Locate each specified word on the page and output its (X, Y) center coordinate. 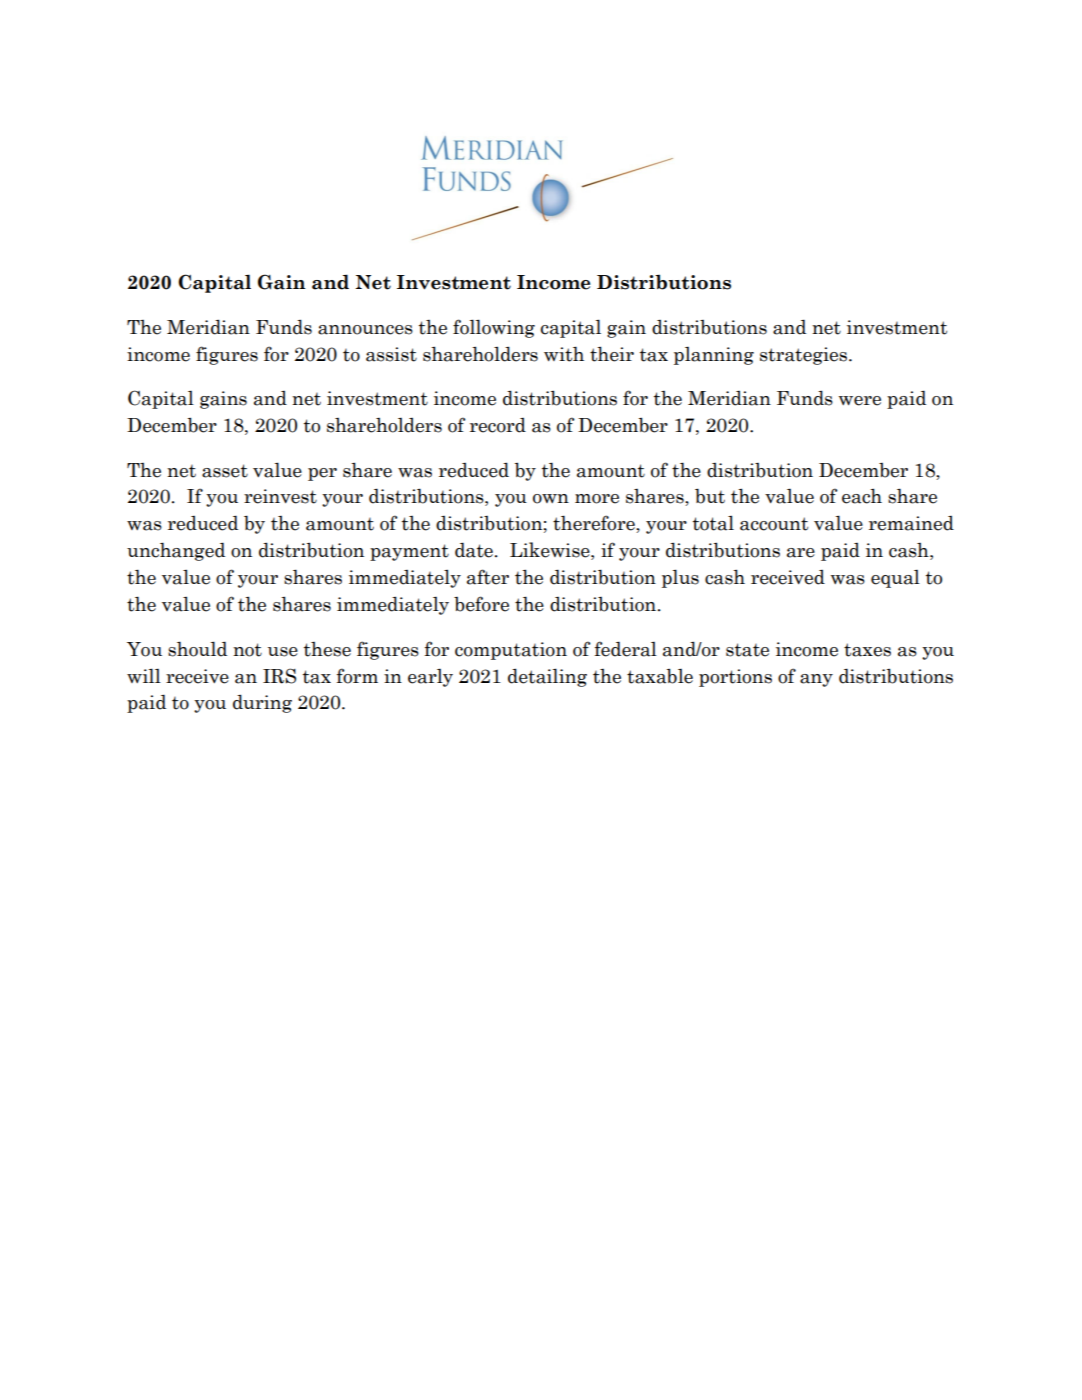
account (774, 524)
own (551, 499)
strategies (803, 356)
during (262, 703)
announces (365, 330)
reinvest (280, 496)
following (494, 328)
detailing (547, 677)
